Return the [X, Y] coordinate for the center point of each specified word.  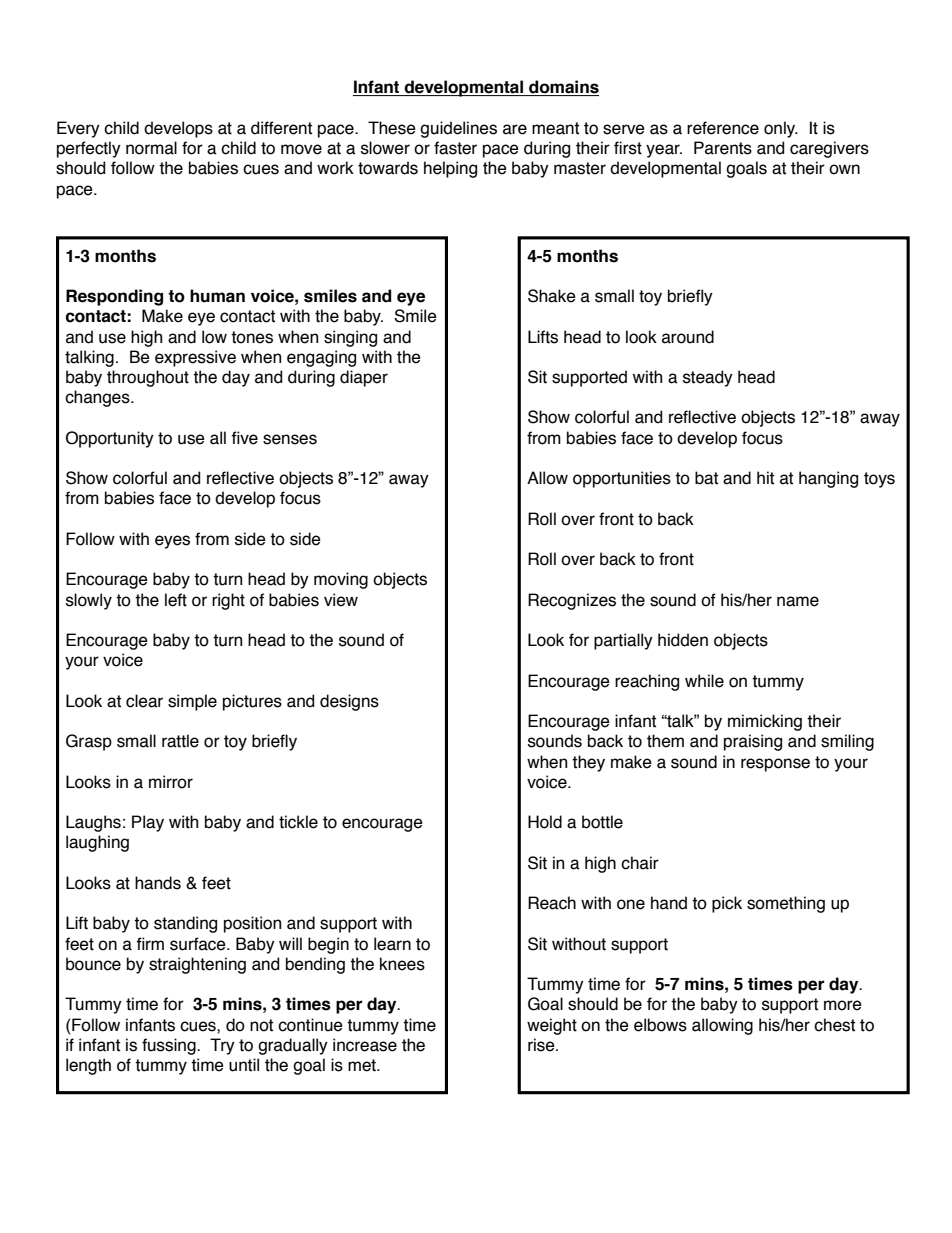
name [798, 601]
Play [148, 823]
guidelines [458, 129]
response [775, 765]
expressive [195, 358]
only [781, 129]
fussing [170, 1046]
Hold [545, 822]
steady [708, 378]
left [176, 600]
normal [151, 148]
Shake [552, 296]
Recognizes [572, 601]
